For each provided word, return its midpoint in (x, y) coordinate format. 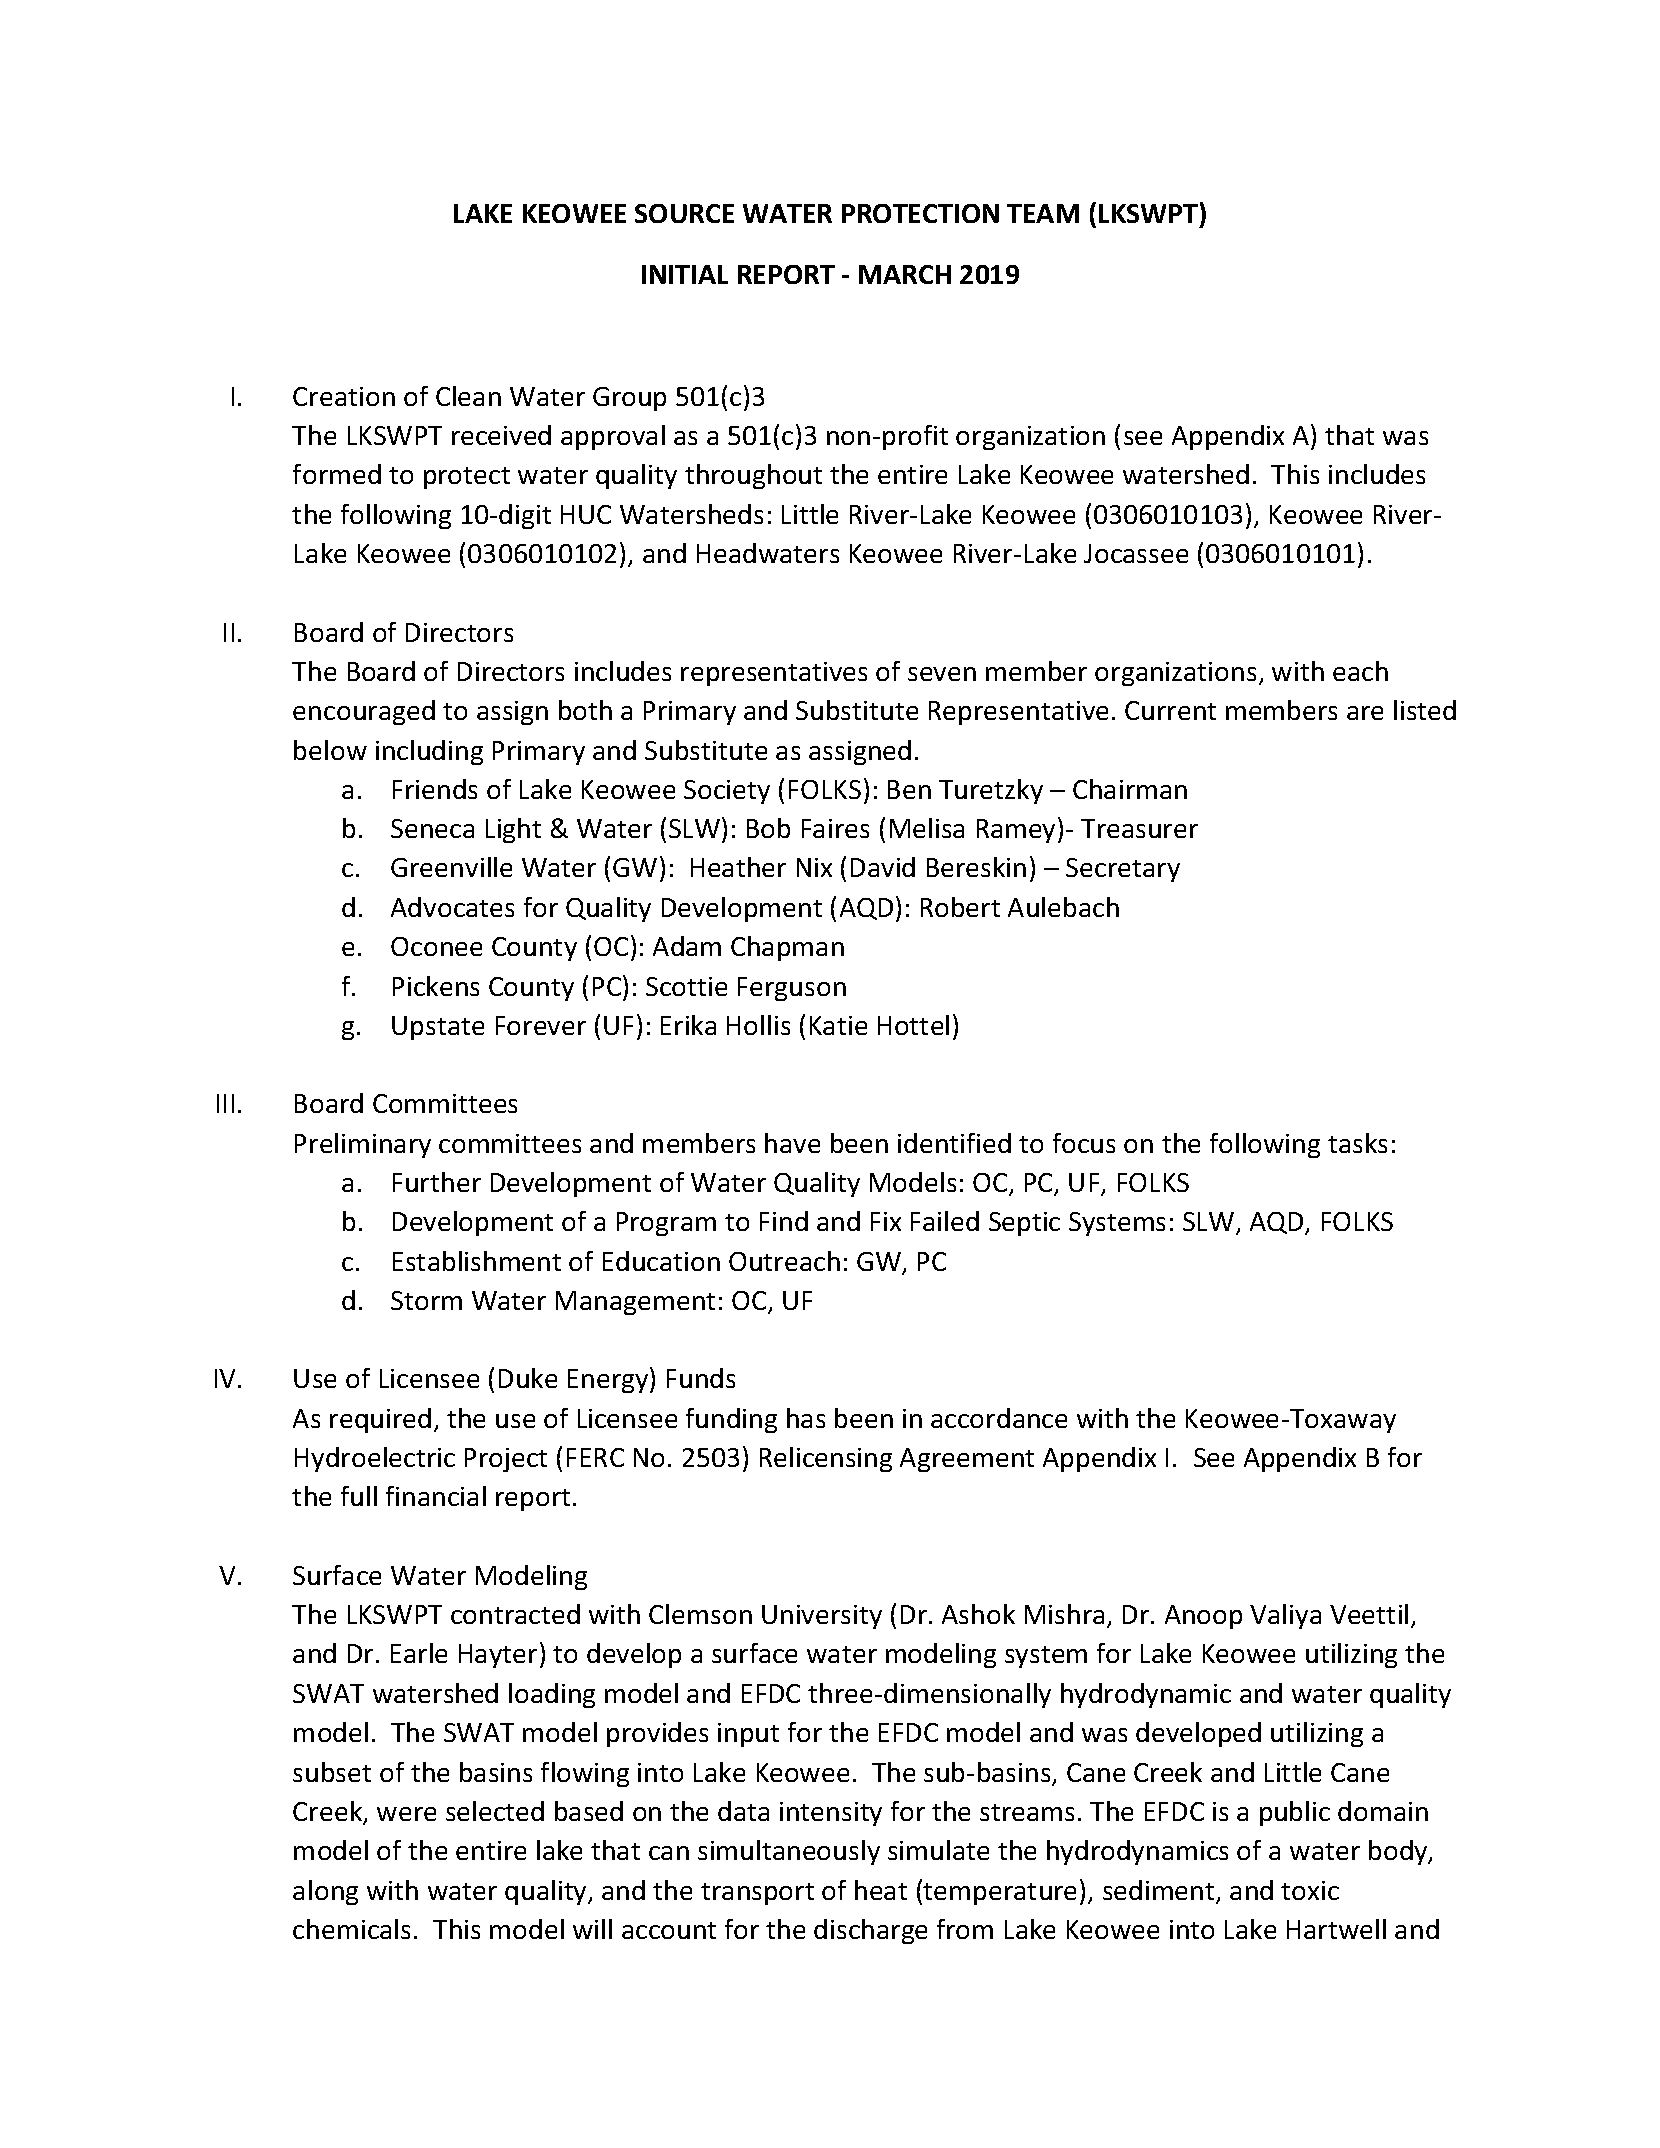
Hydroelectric (375, 1459)
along (325, 1892)
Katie (838, 1025)
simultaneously (789, 1852)
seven (942, 674)
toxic (1310, 1890)
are (1365, 713)
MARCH (905, 274)
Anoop (1203, 1617)
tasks (1357, 1143)
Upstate (438, 1028)
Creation (344, 396)
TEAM (1043, 213)
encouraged (364, 712)
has (806, 1418)
